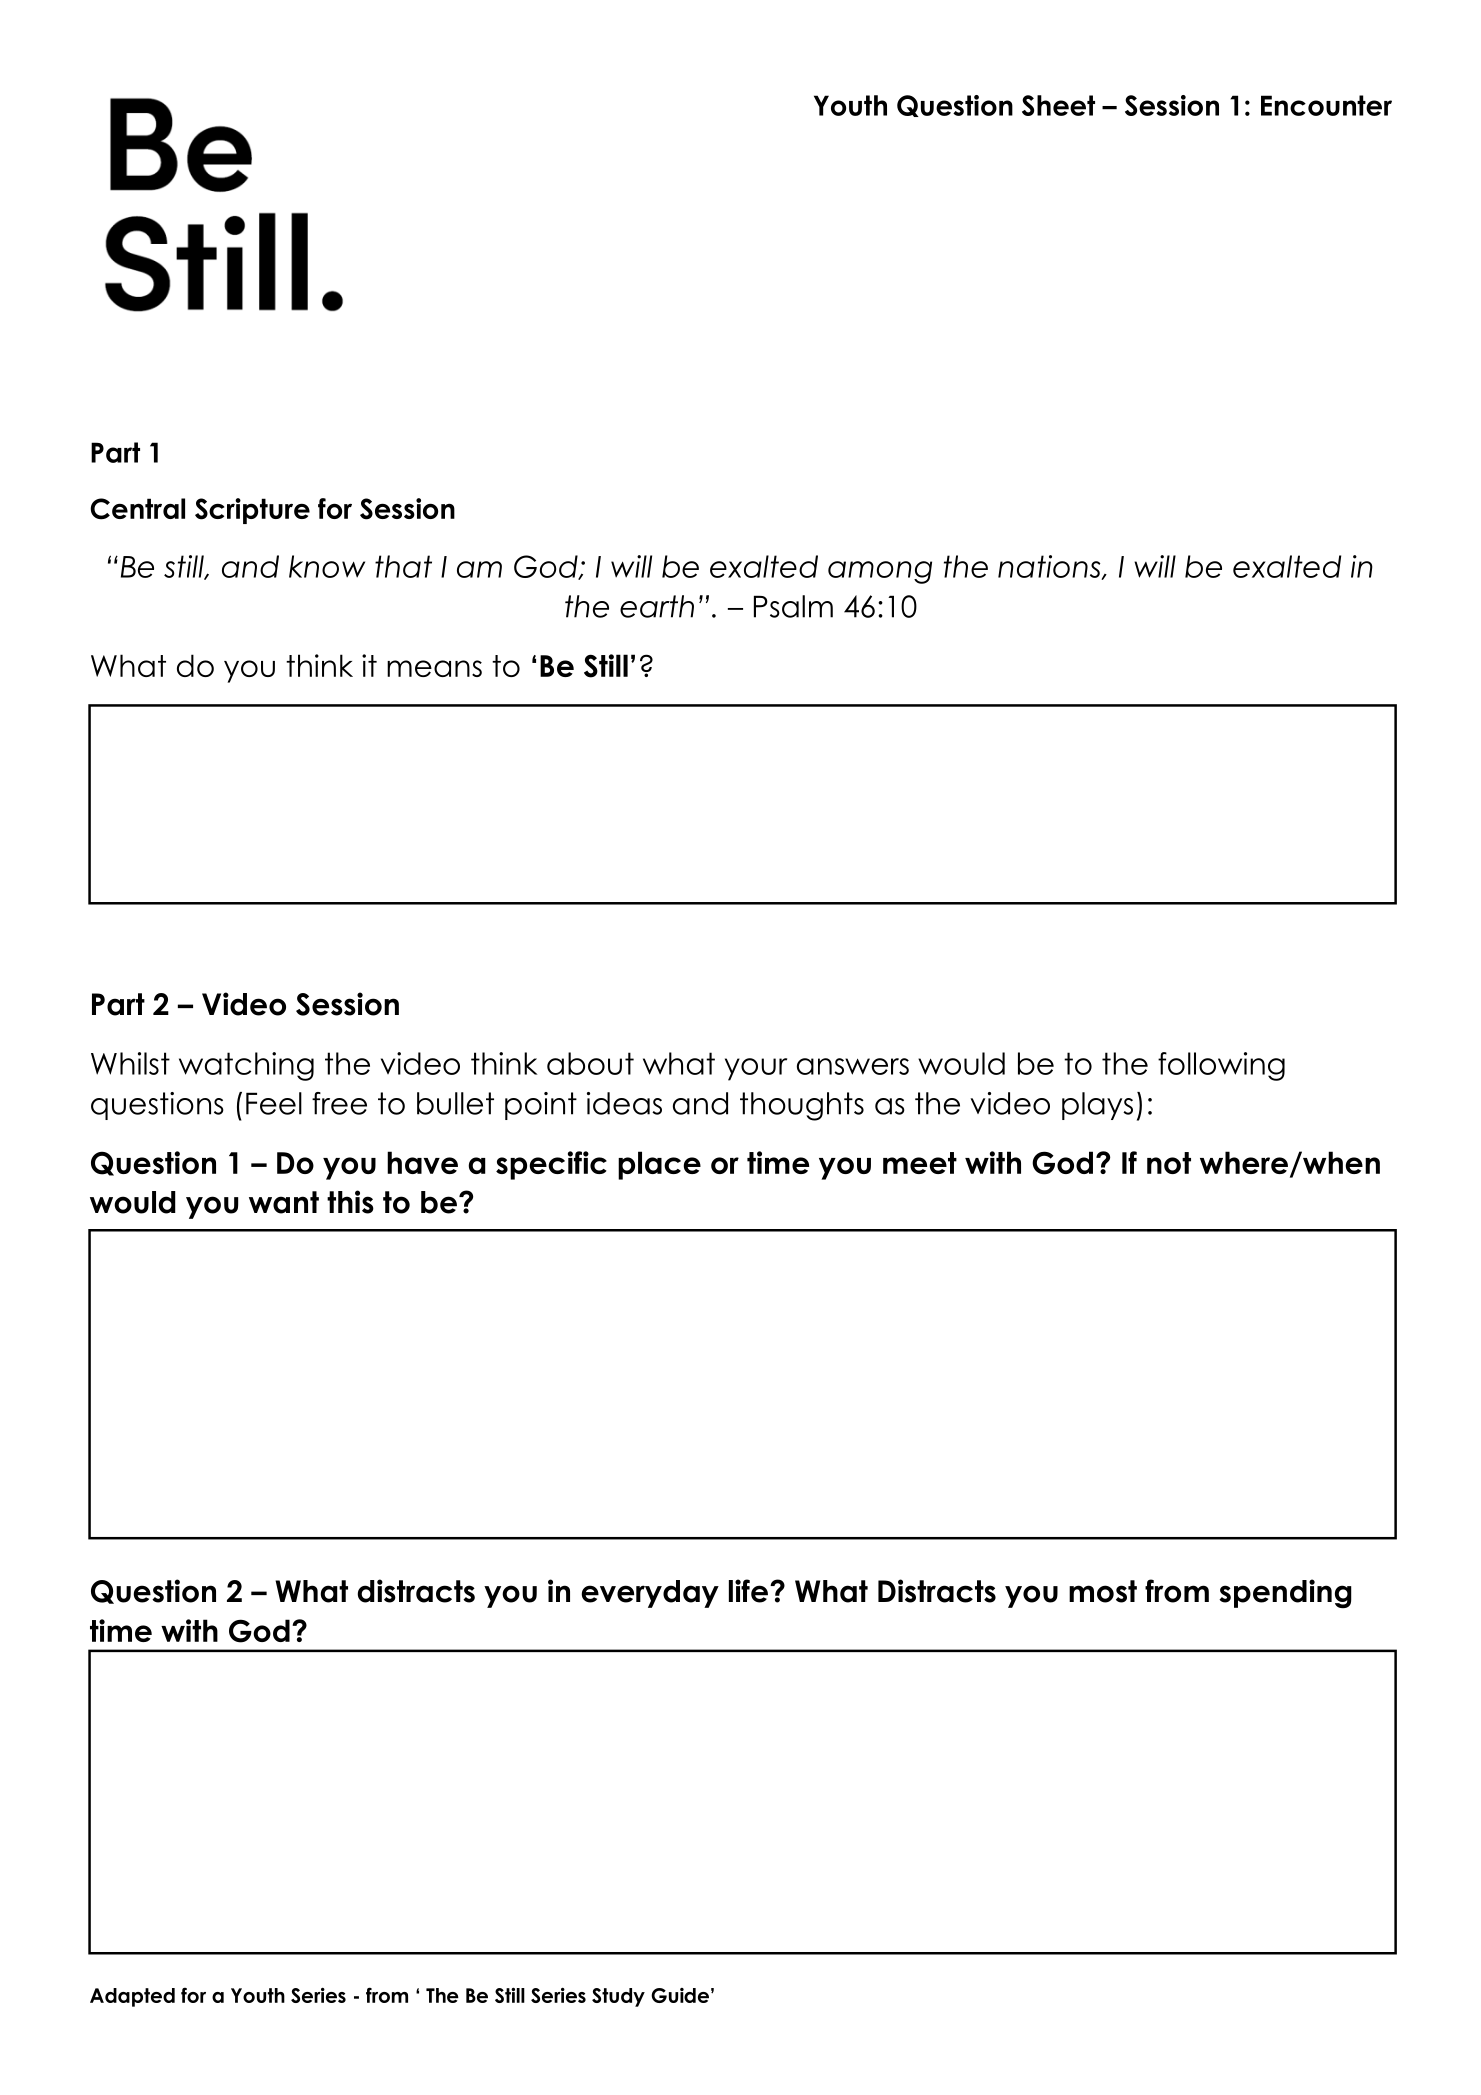  I want to click on watching, so click(246, 1066).
